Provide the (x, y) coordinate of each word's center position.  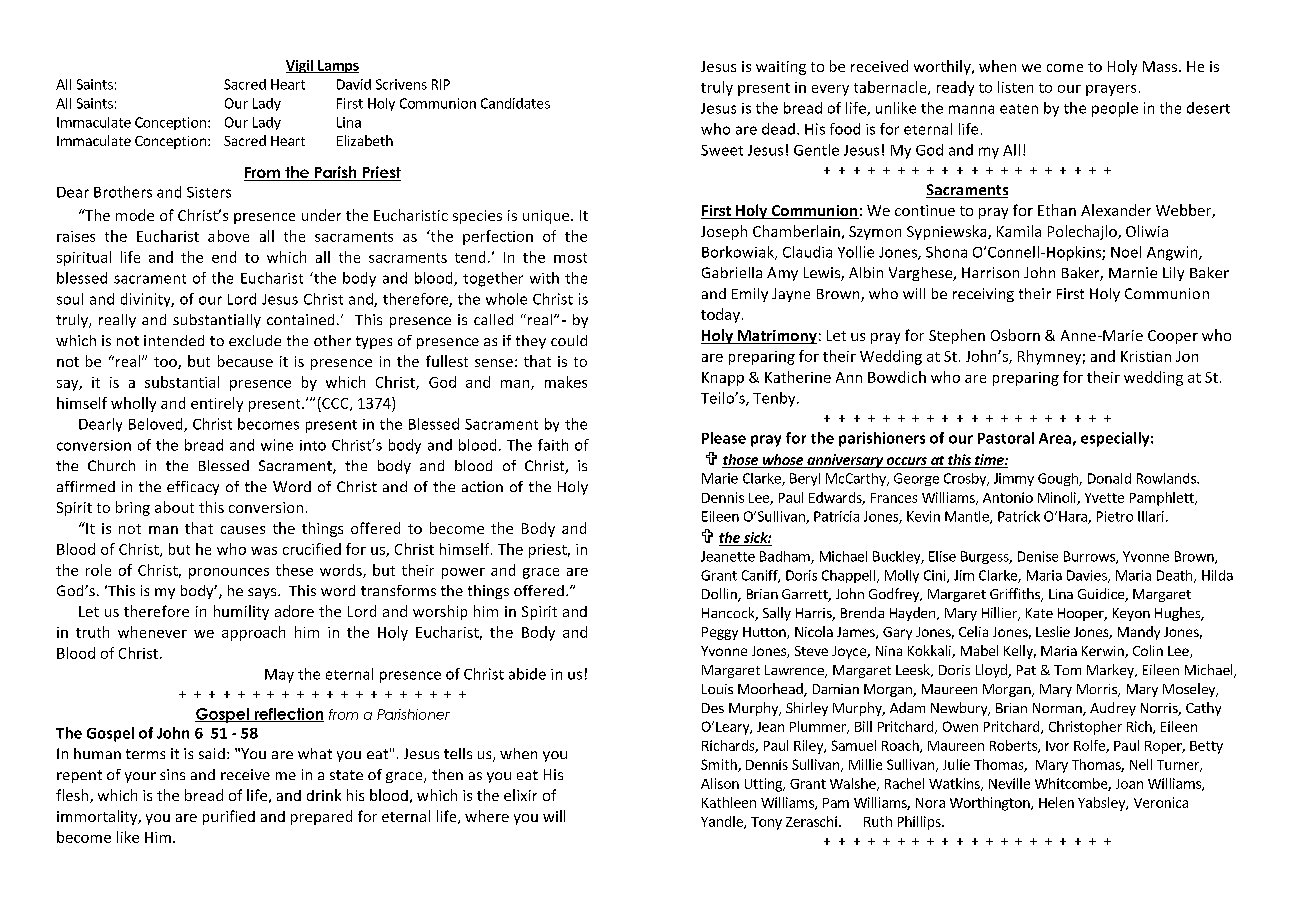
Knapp (723, 379)
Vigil (300, 66)
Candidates (515, 103)
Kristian (1146, 356)
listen (1015, 87)
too (166, 363)
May (279, 676)
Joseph (724, 232)
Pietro (1115, 516)
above (228, 236)
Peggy (720, 633)
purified (229, 817)
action (482, 486)
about (174, 507)
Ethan (1057, 210)
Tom (1067, 670)
